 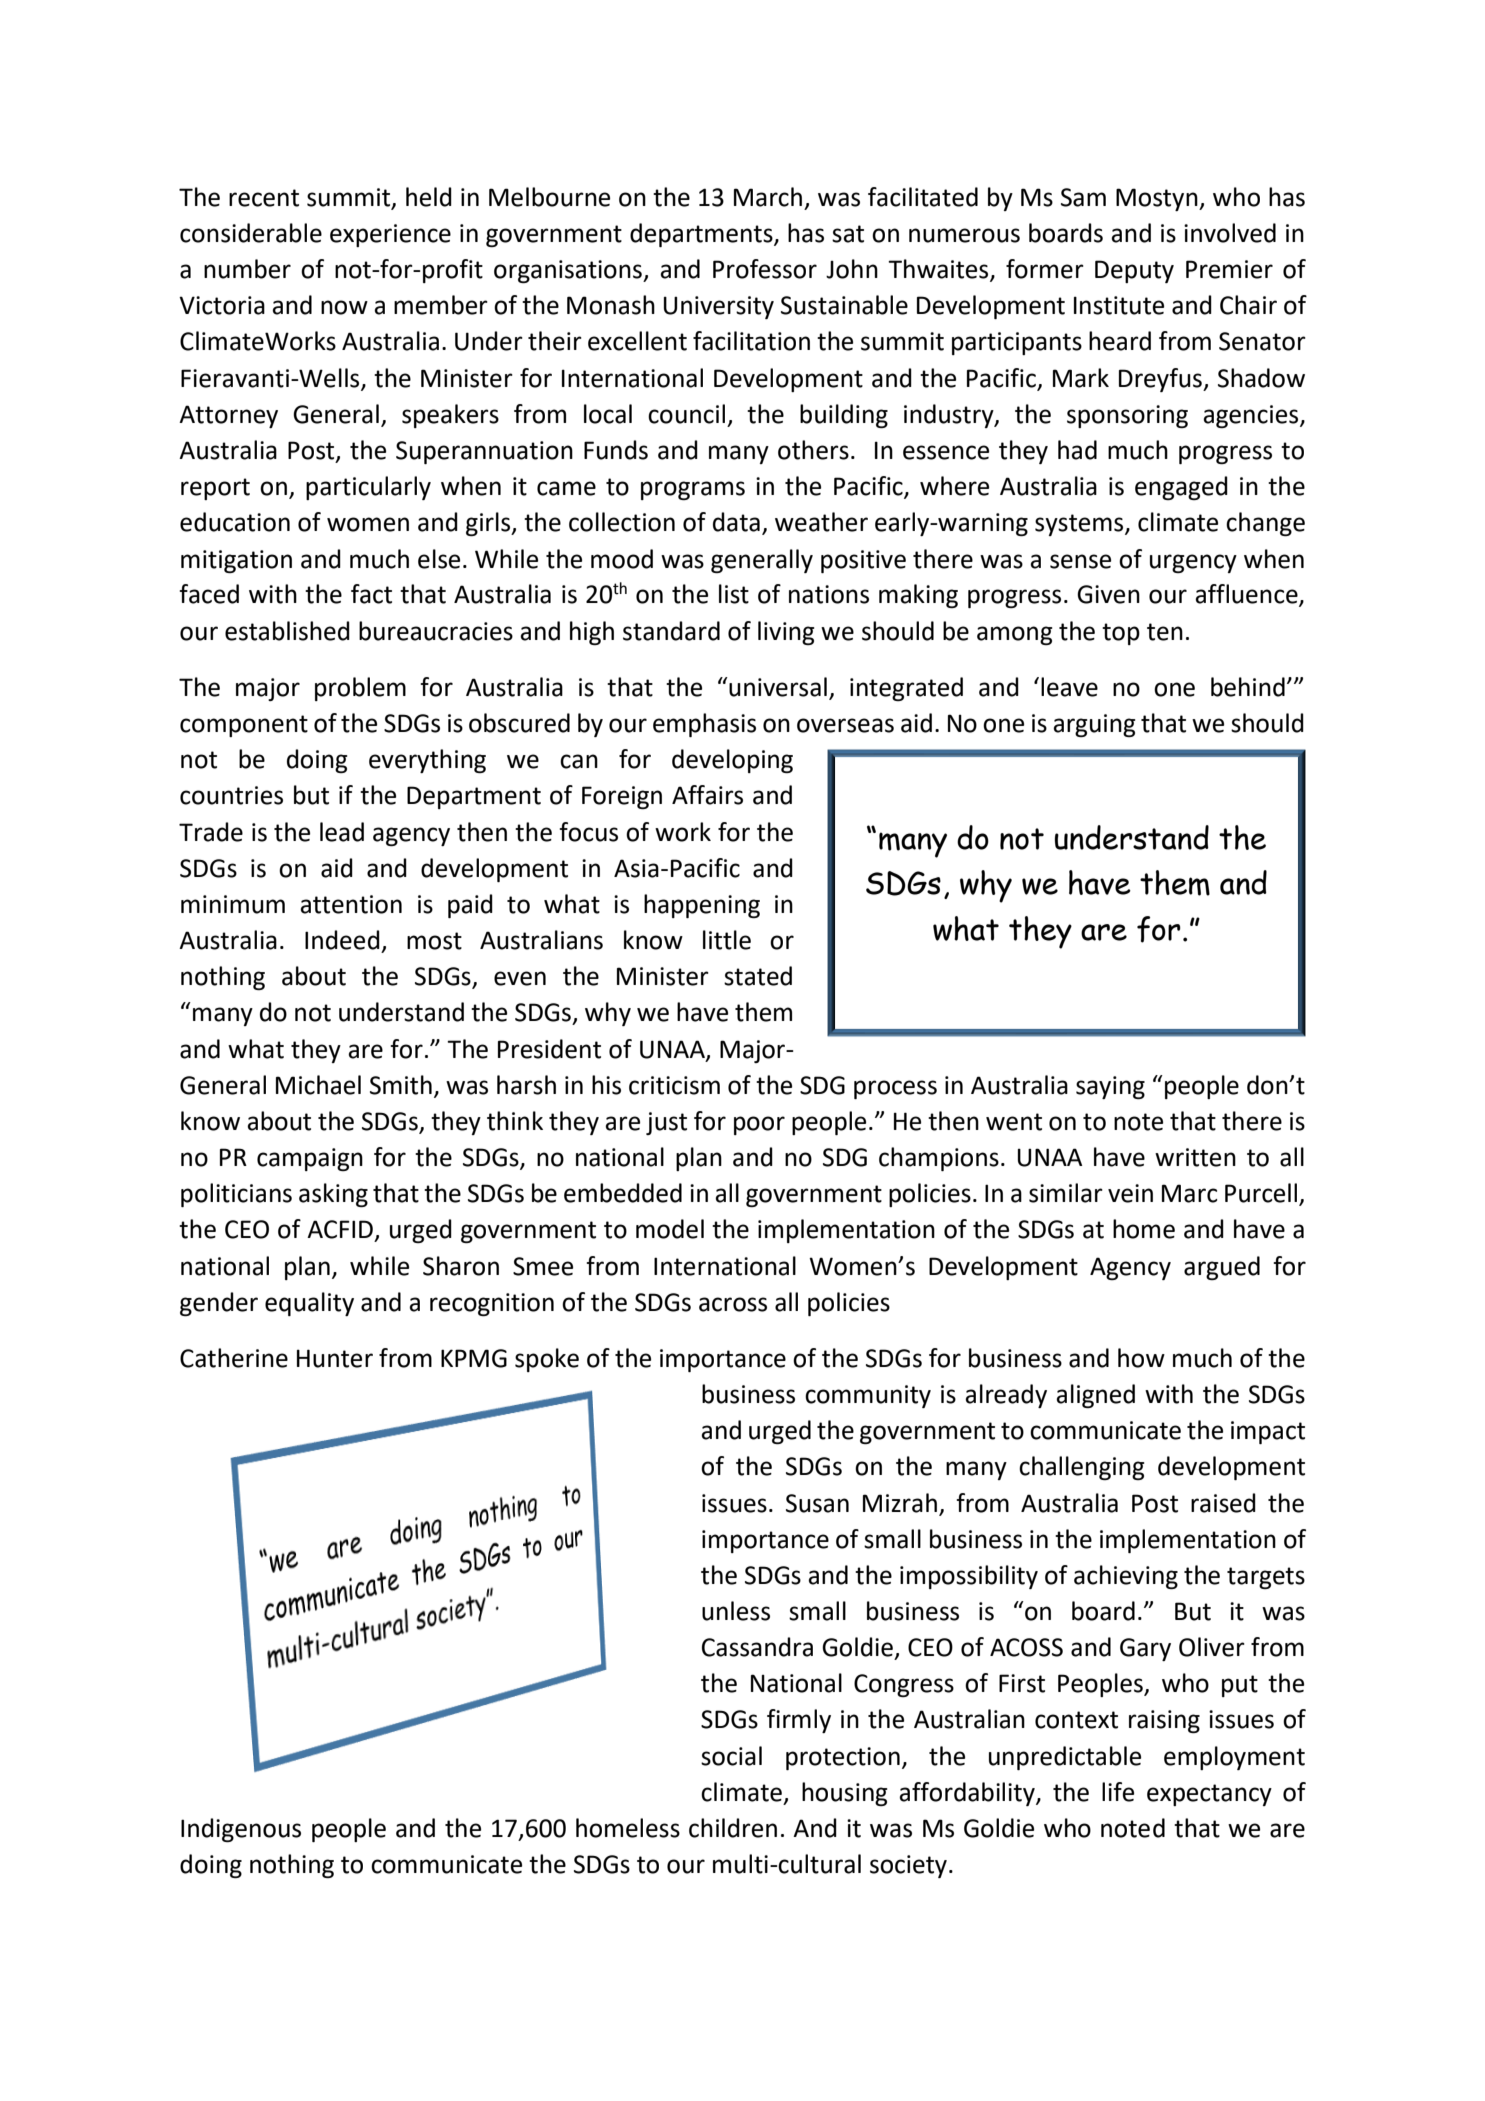 I want to click on Deputy, so click(x=1134, y=271).
